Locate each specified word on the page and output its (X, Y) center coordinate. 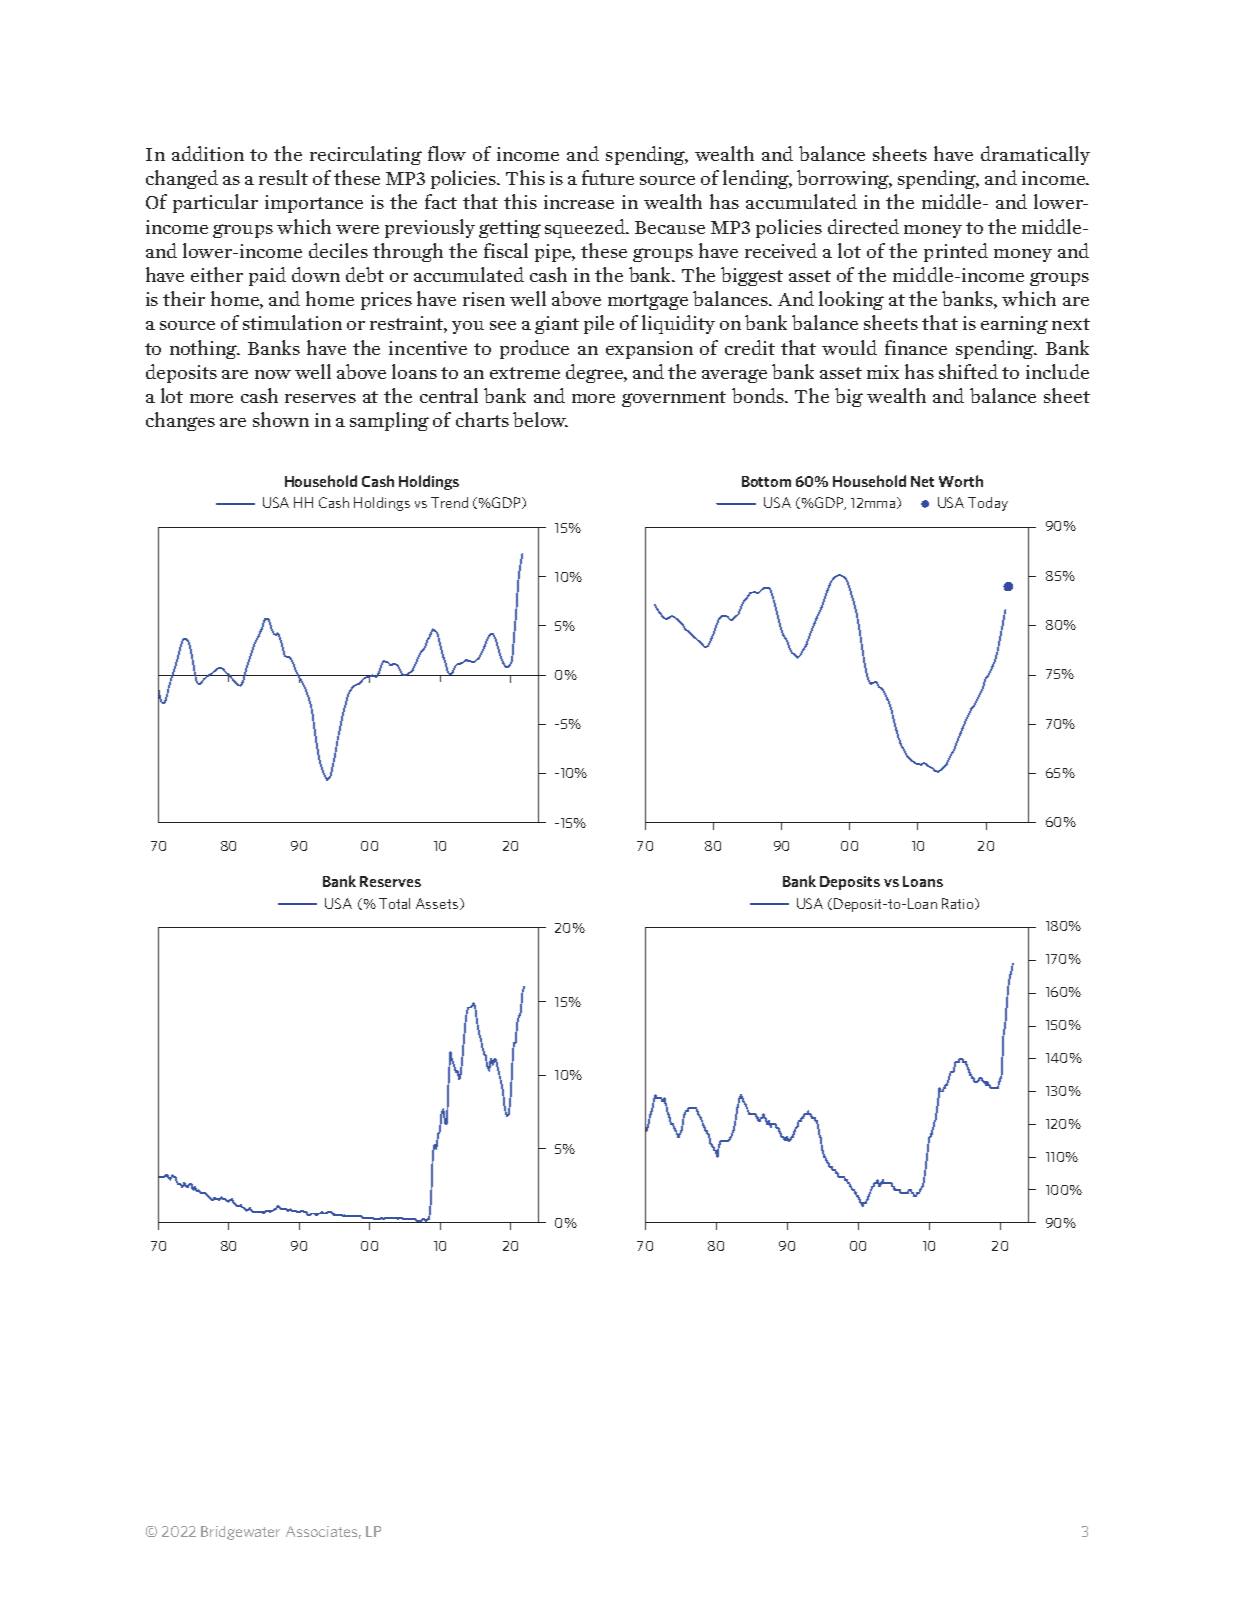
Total (394, 903)
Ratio (959, 904)
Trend (449, 502)
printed (956, 252)
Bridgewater (240, 1533)
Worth (961, 481)
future (608, 177)
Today (988, 504)
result (283, 177)
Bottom (766, 481)
